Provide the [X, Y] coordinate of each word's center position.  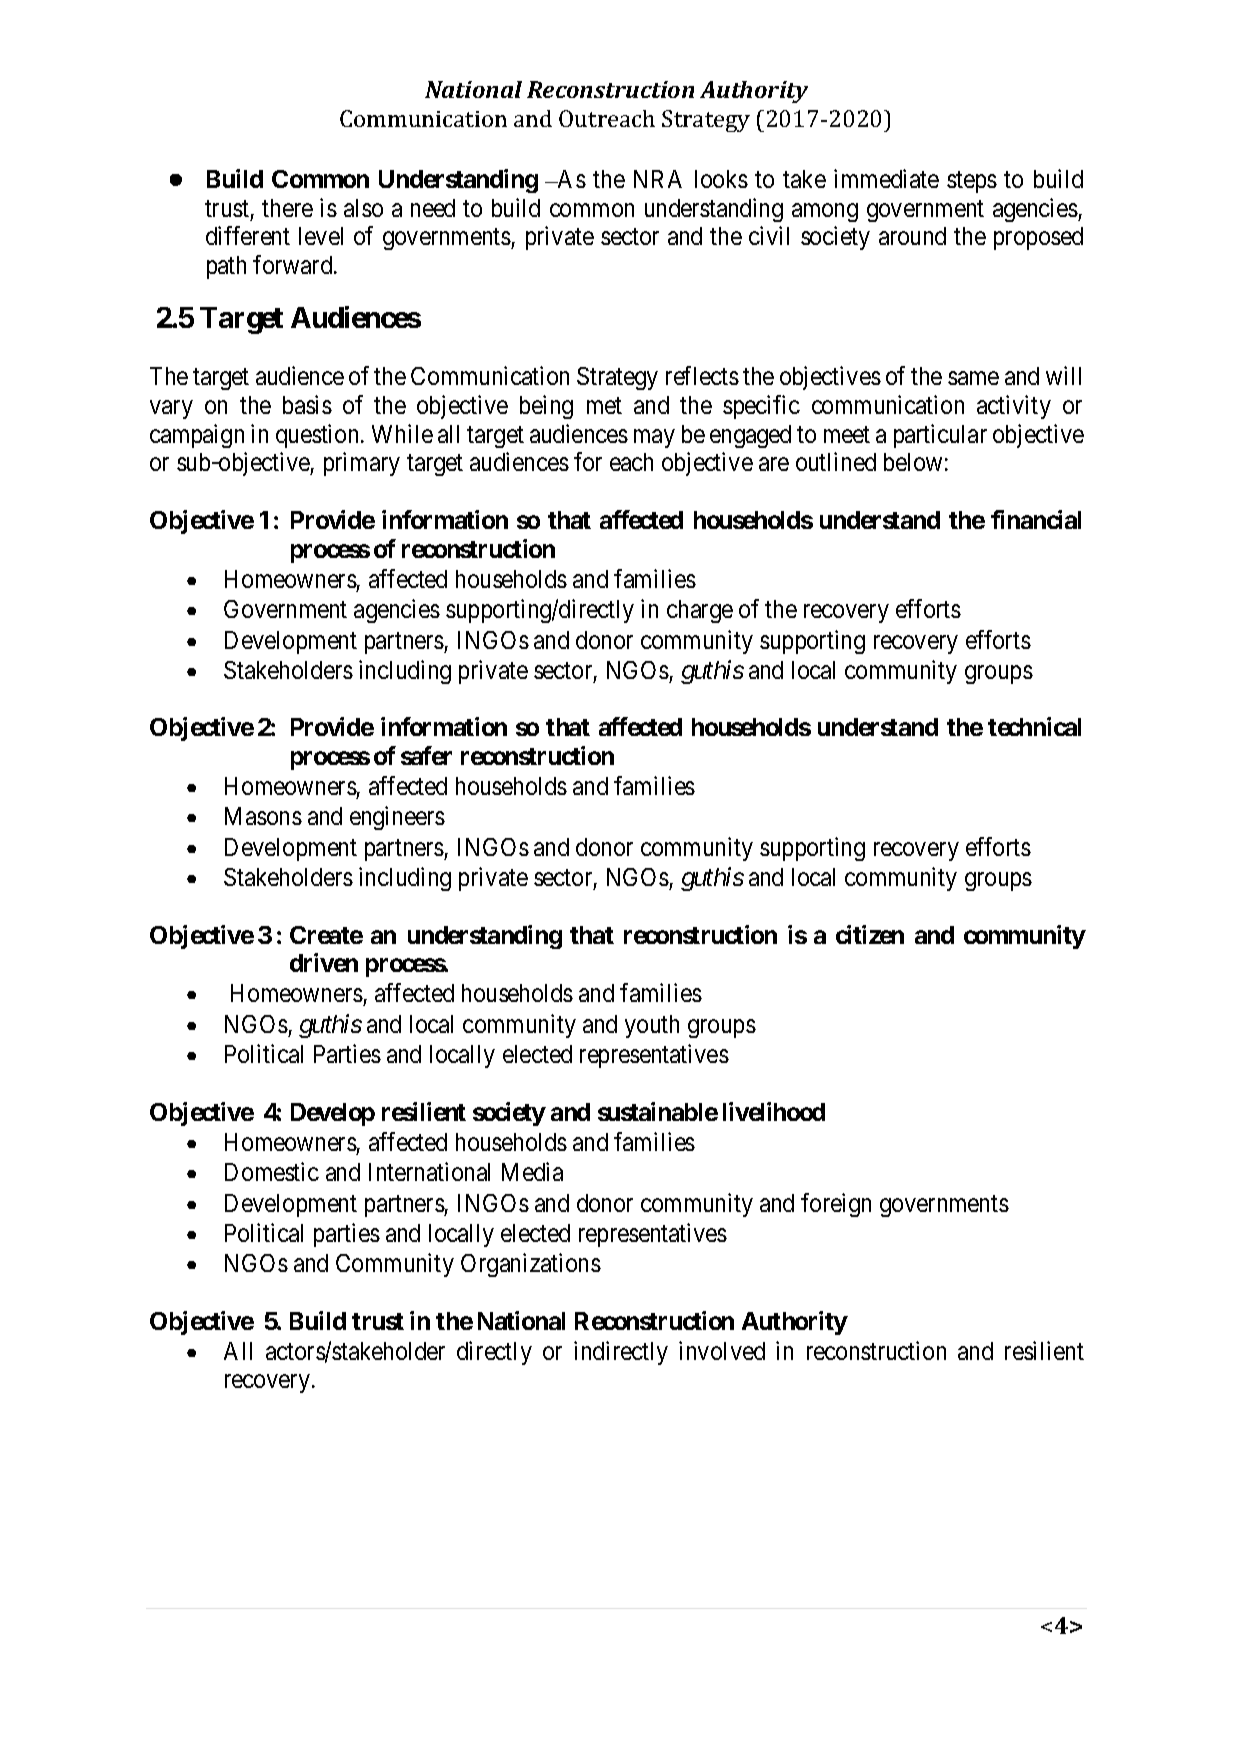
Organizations [531, 1265]
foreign [836, 1205]
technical [1034, 726]
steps [972, 182]
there [287, 208]
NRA [658, 179]
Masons [263, 816]
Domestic [272, 1171]
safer [426, 755]
